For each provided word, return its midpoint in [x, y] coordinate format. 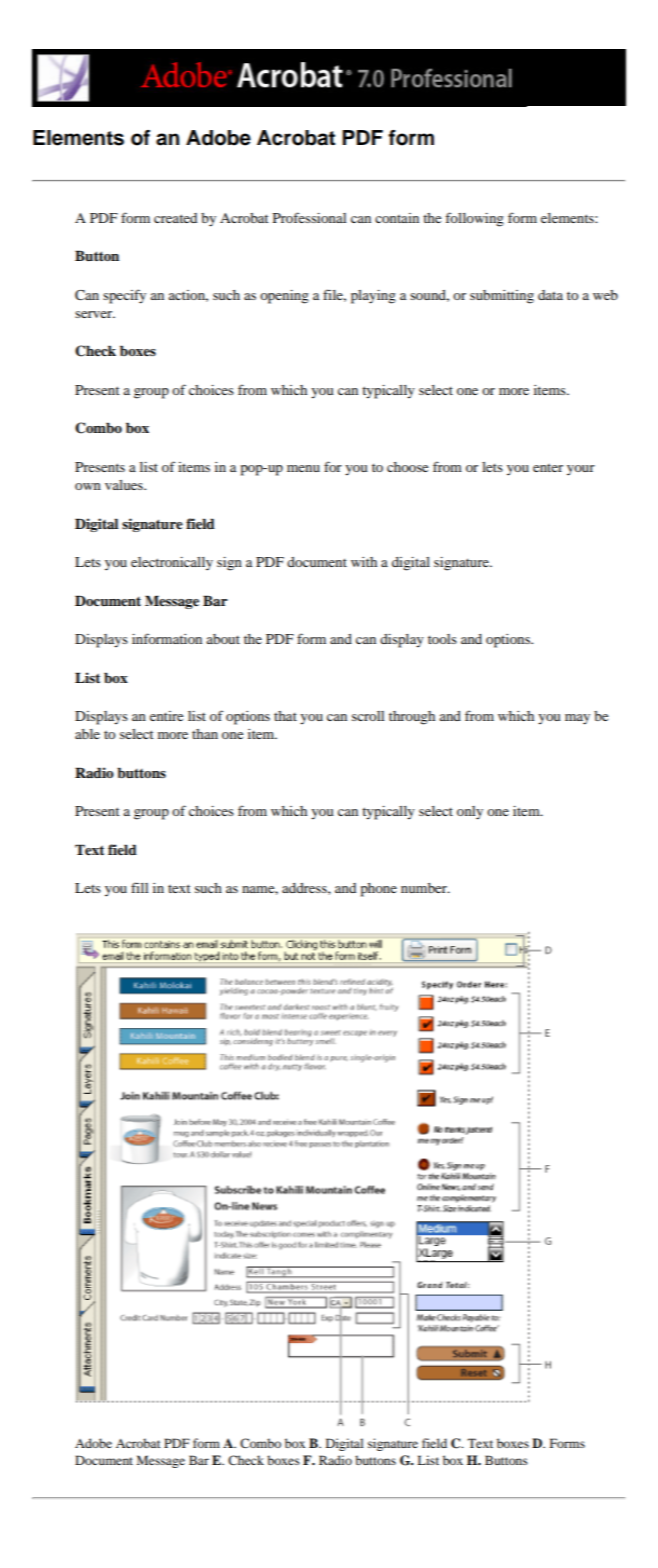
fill [139, 887]
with [364, 562]
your [581, 470]
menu [303, 468]
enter [548, 468]
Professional [309, 217]
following [474, 219]
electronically [172, 564]
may [577, 719]
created [175, 218]
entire [166, 716]
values [125, 485]
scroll [368, 716]
